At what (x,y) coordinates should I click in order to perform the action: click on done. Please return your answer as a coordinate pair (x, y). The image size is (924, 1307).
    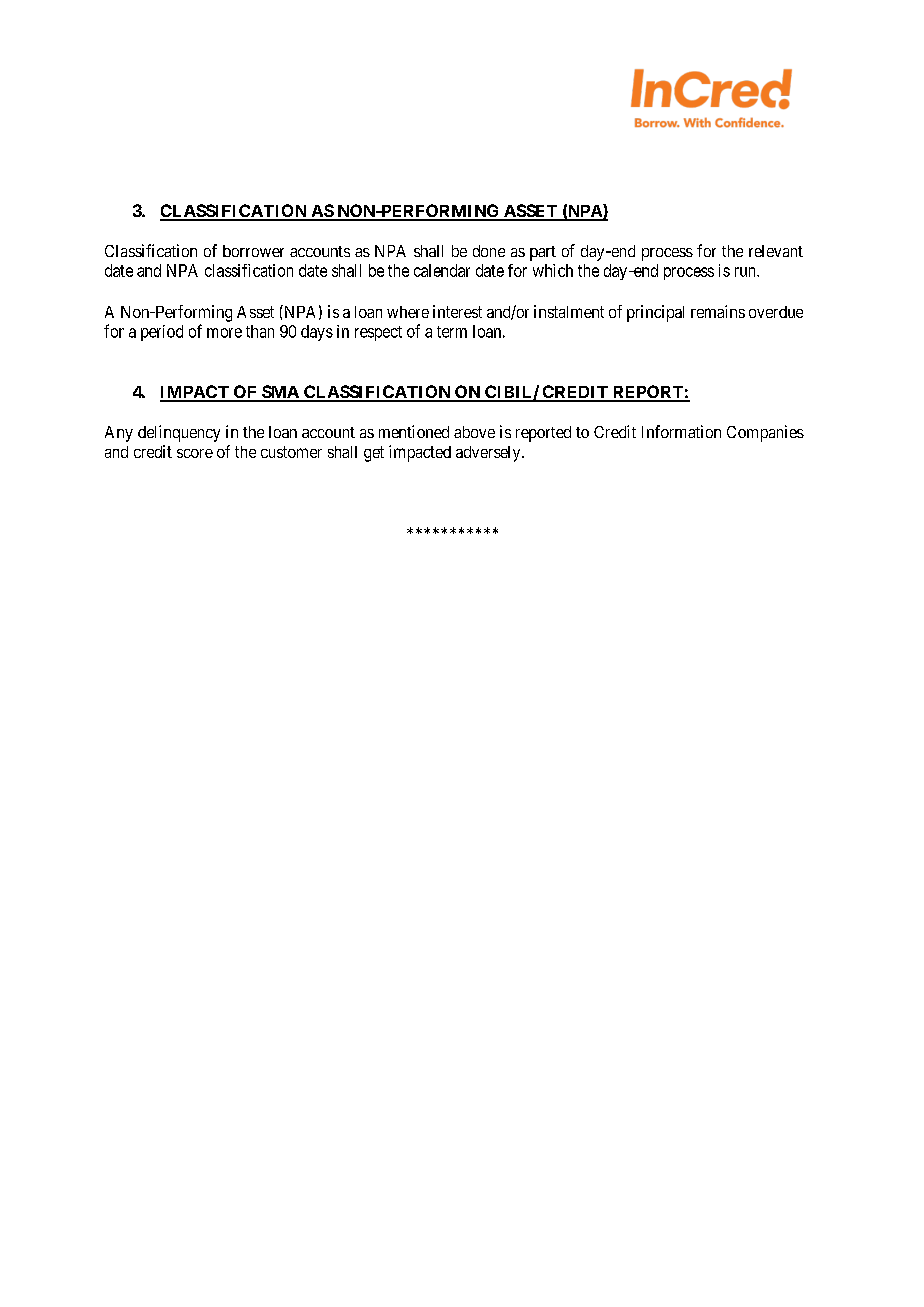
    Looking at the image, I should click on (489, 251).
